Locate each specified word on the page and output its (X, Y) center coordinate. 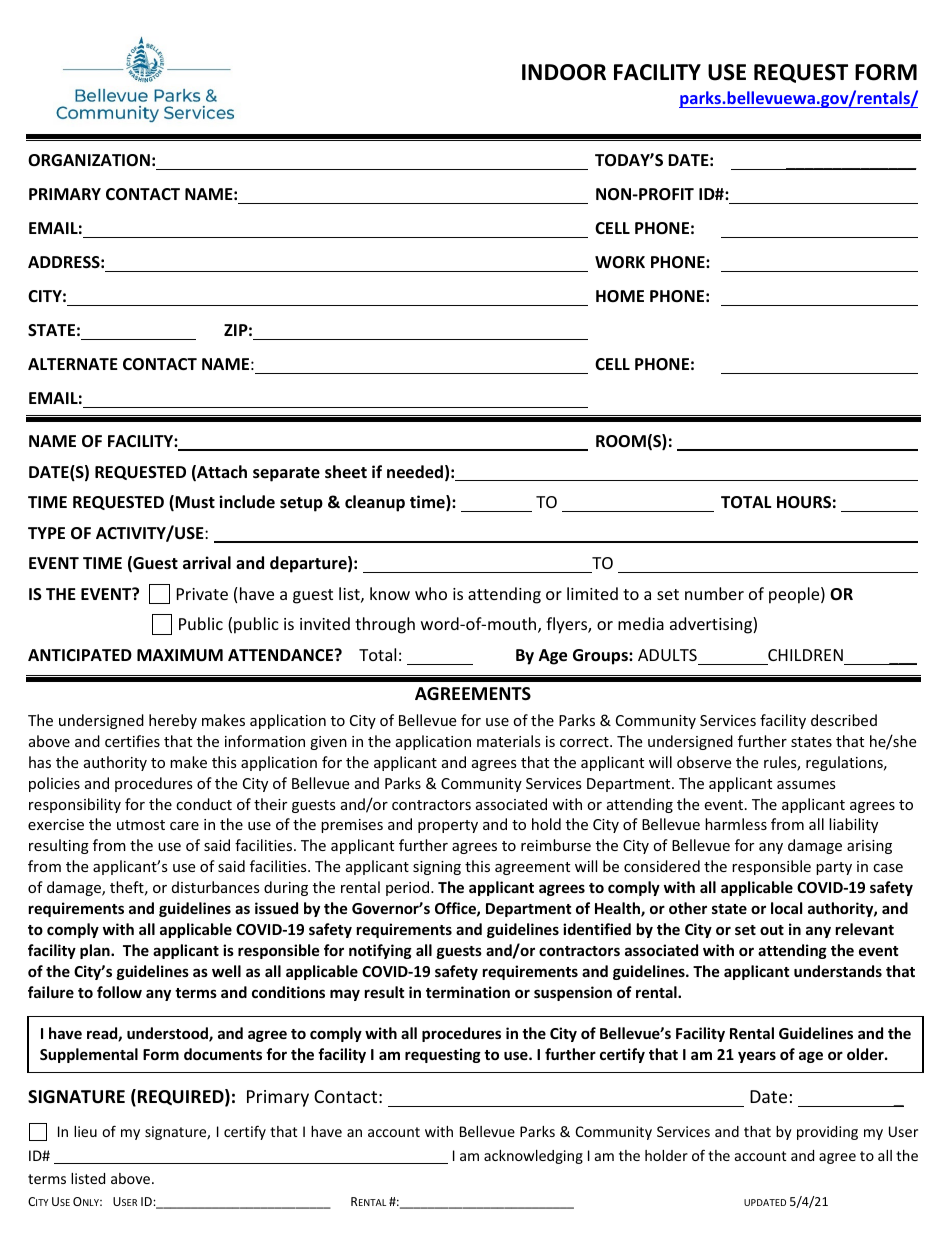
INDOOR (564, 72)
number (714, 593)
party (834, 868)
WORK (620, 262)
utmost (141, 825)
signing (437, 868)
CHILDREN (805, 655)
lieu (85, 1131)
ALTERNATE (73, 364)
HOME (620, 296)
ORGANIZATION (89, 160)
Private (202, 594)
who (431, 593)
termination (468, 992)
